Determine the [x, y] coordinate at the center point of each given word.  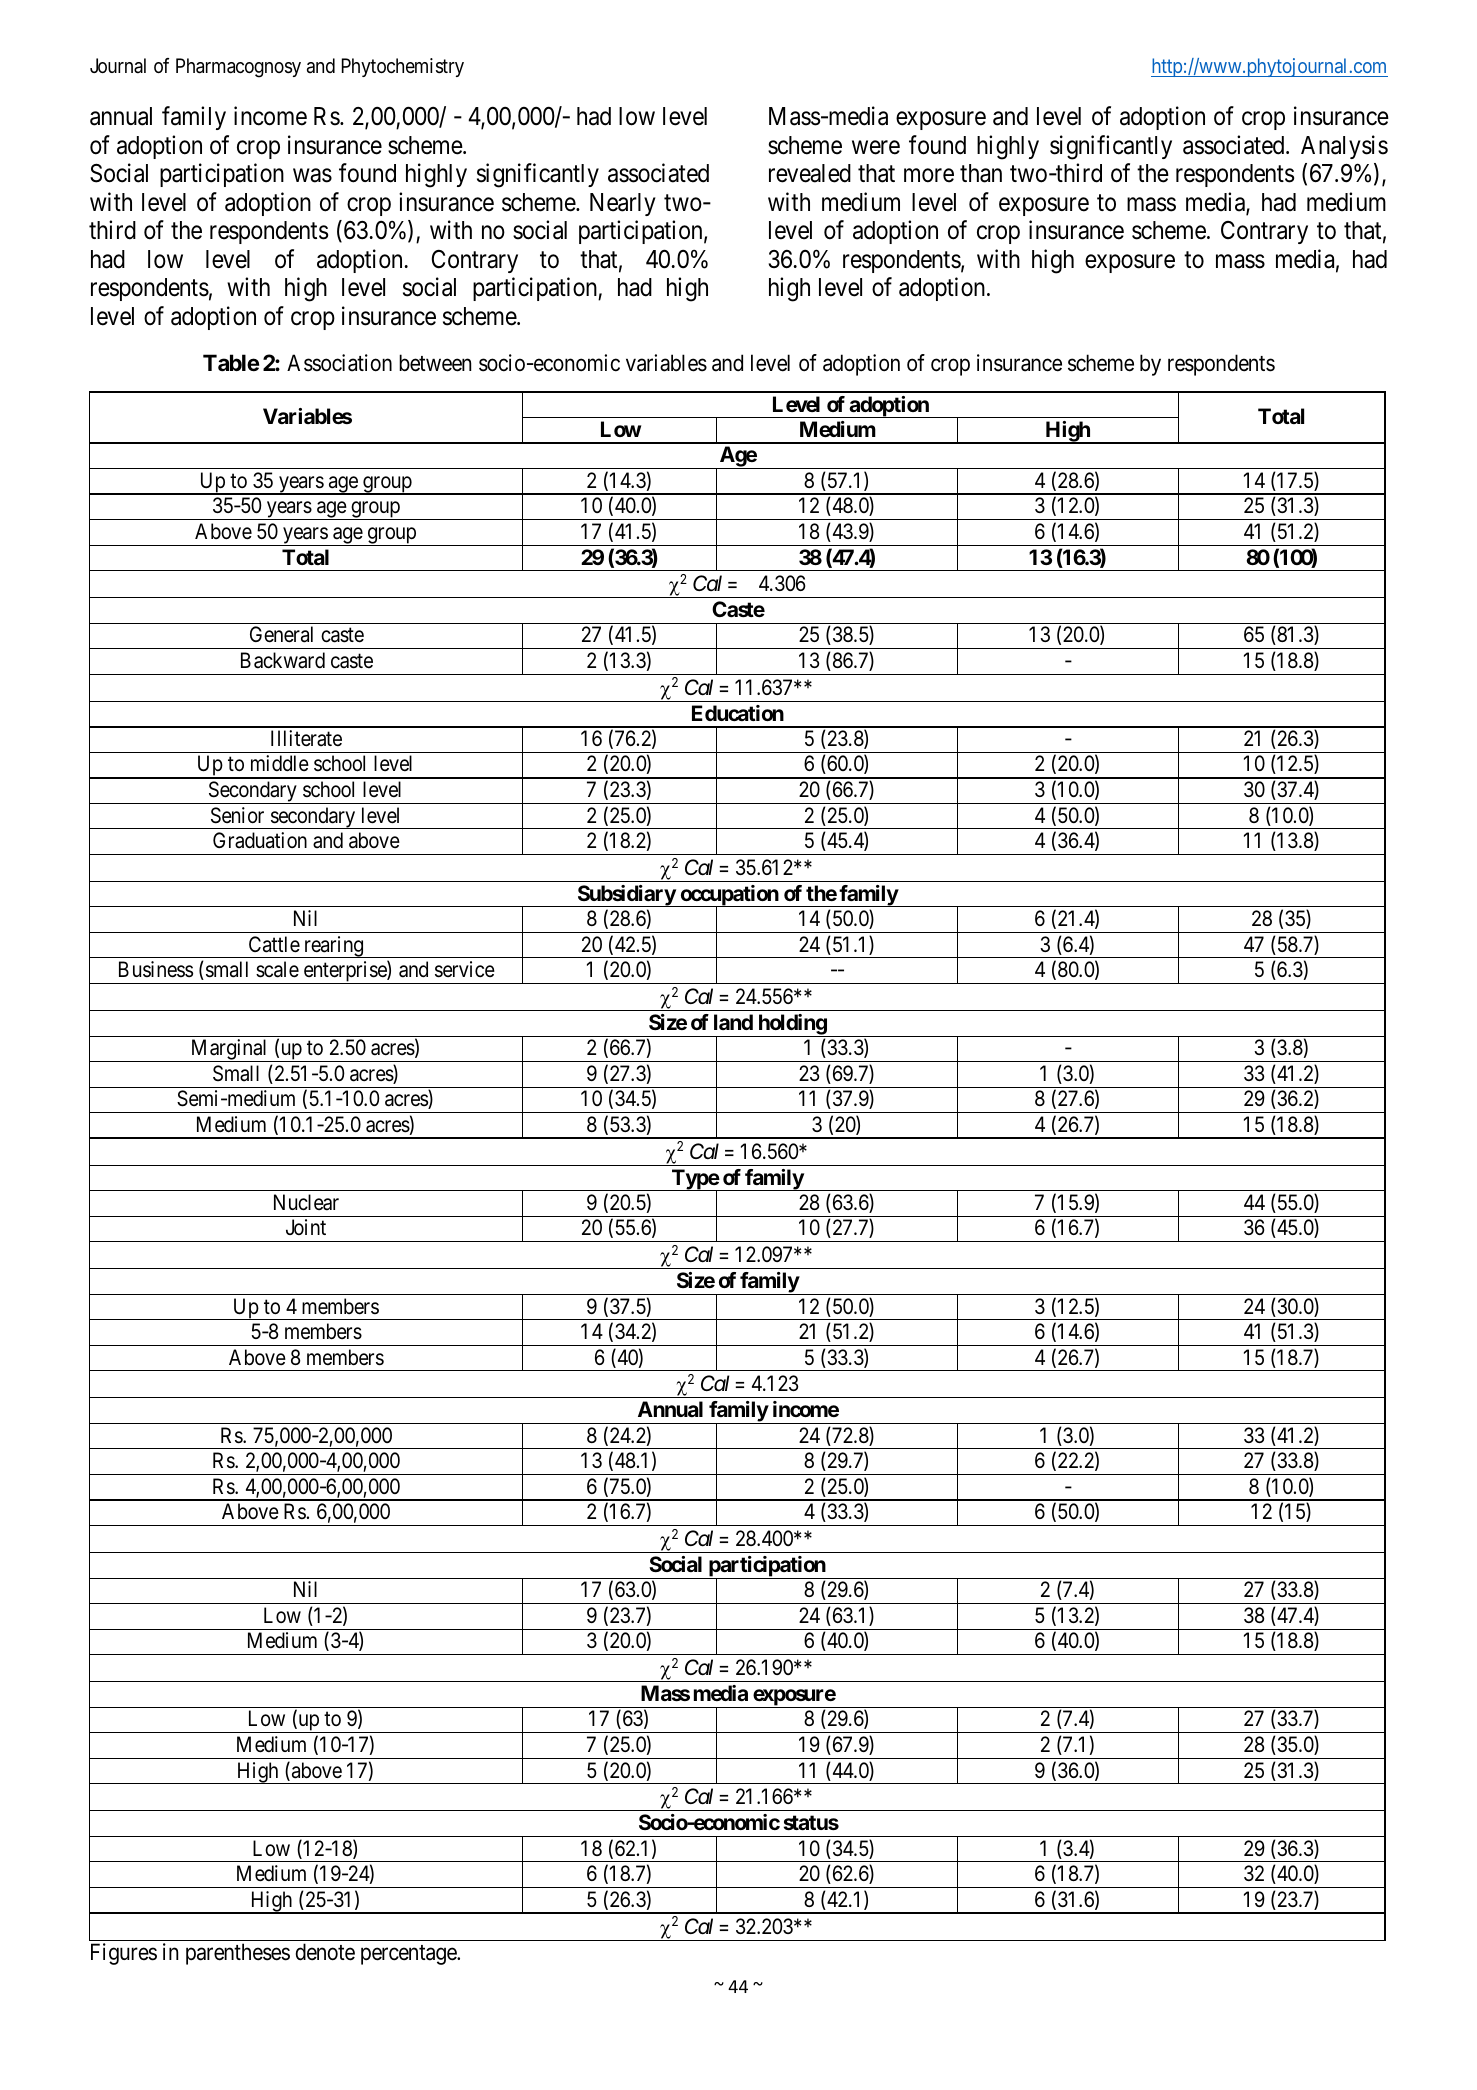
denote [325, 1952]
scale [277, 969]
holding [792, 1025]
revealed [810, 173]
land [733, 1022]
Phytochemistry [403, 67]
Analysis [1344, 147]
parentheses [238, 1954]
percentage [409, 1955]
